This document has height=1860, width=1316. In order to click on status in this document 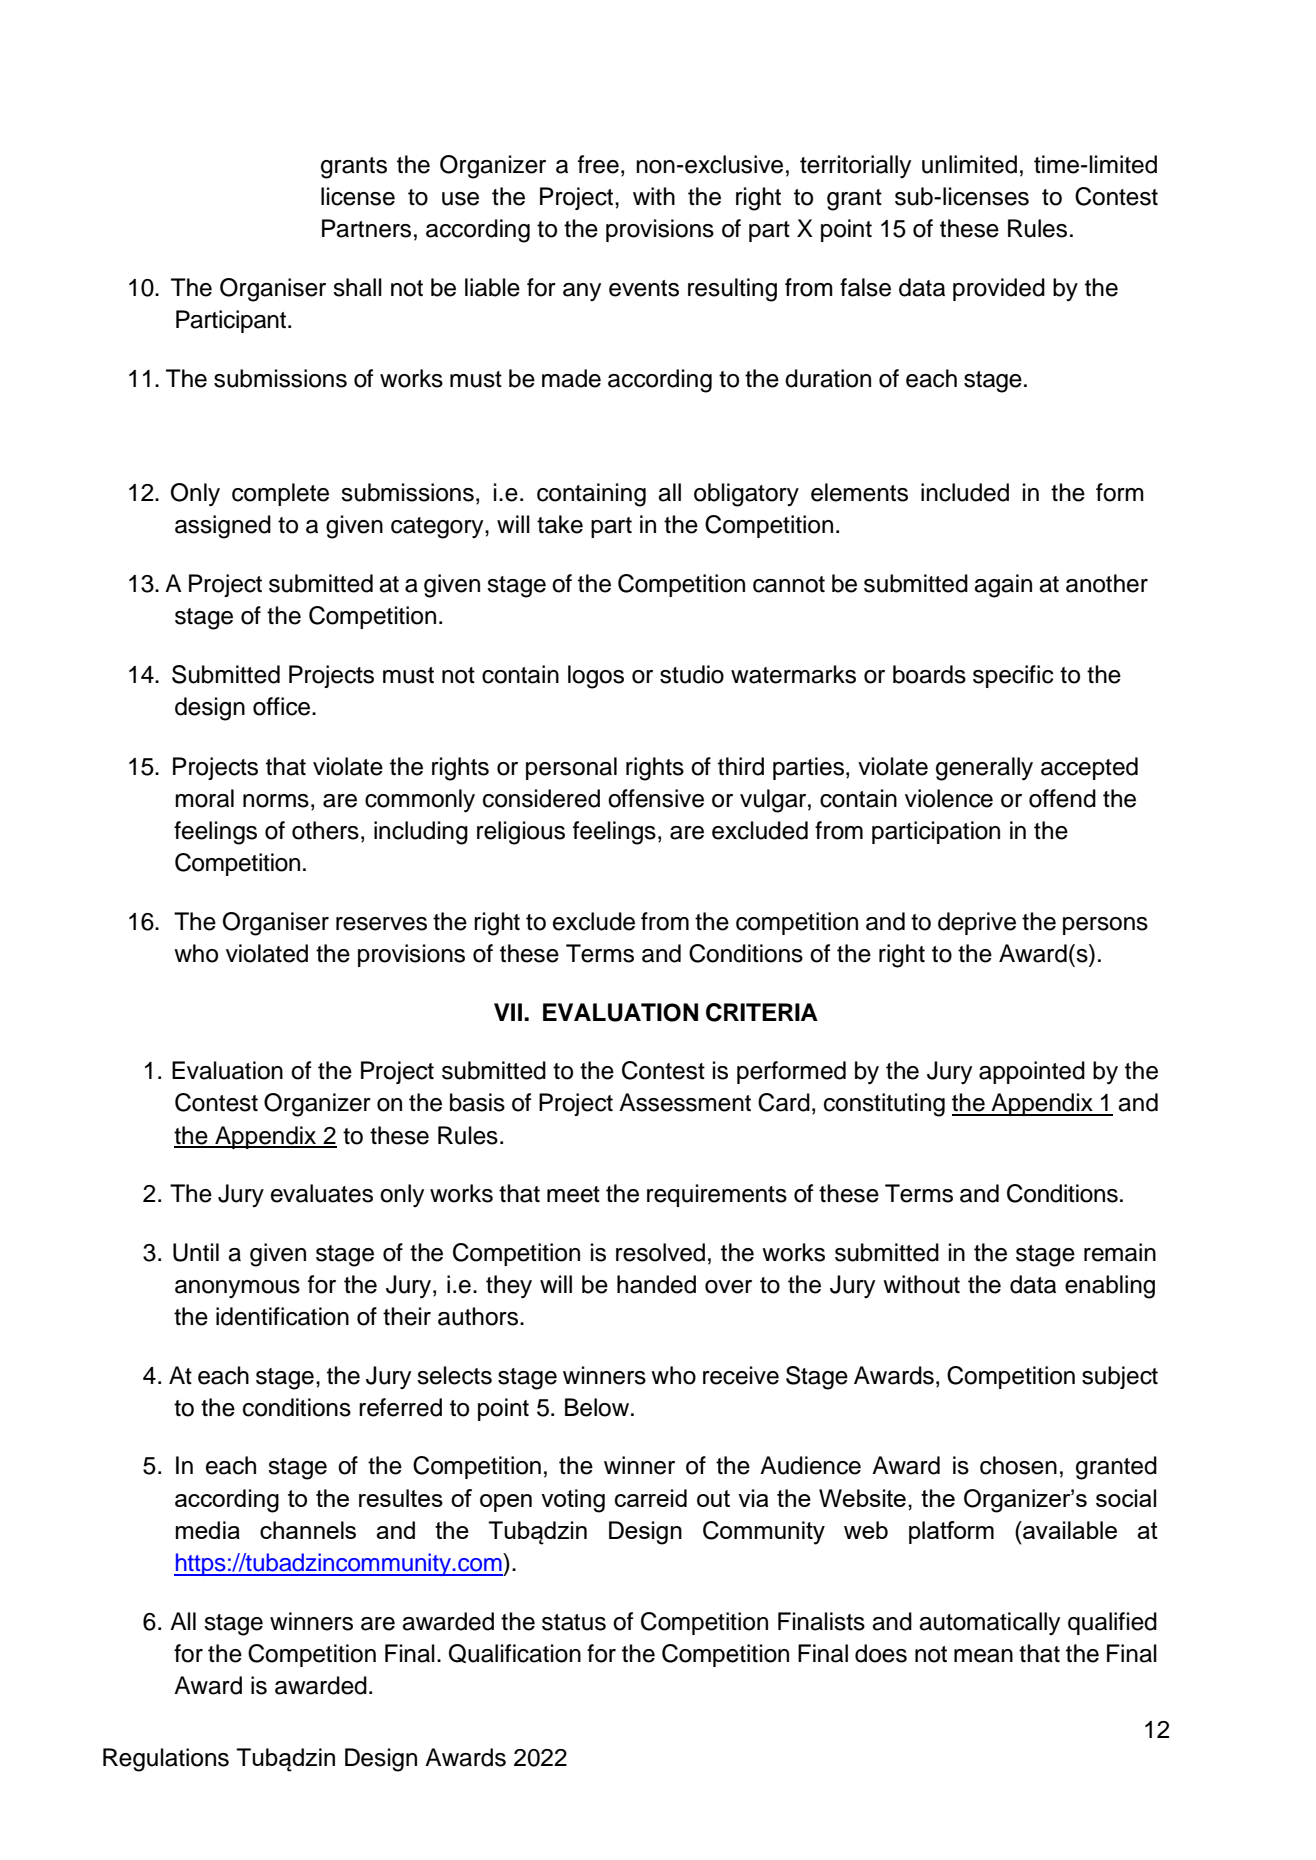, I will do `click(574, 1622)`.
